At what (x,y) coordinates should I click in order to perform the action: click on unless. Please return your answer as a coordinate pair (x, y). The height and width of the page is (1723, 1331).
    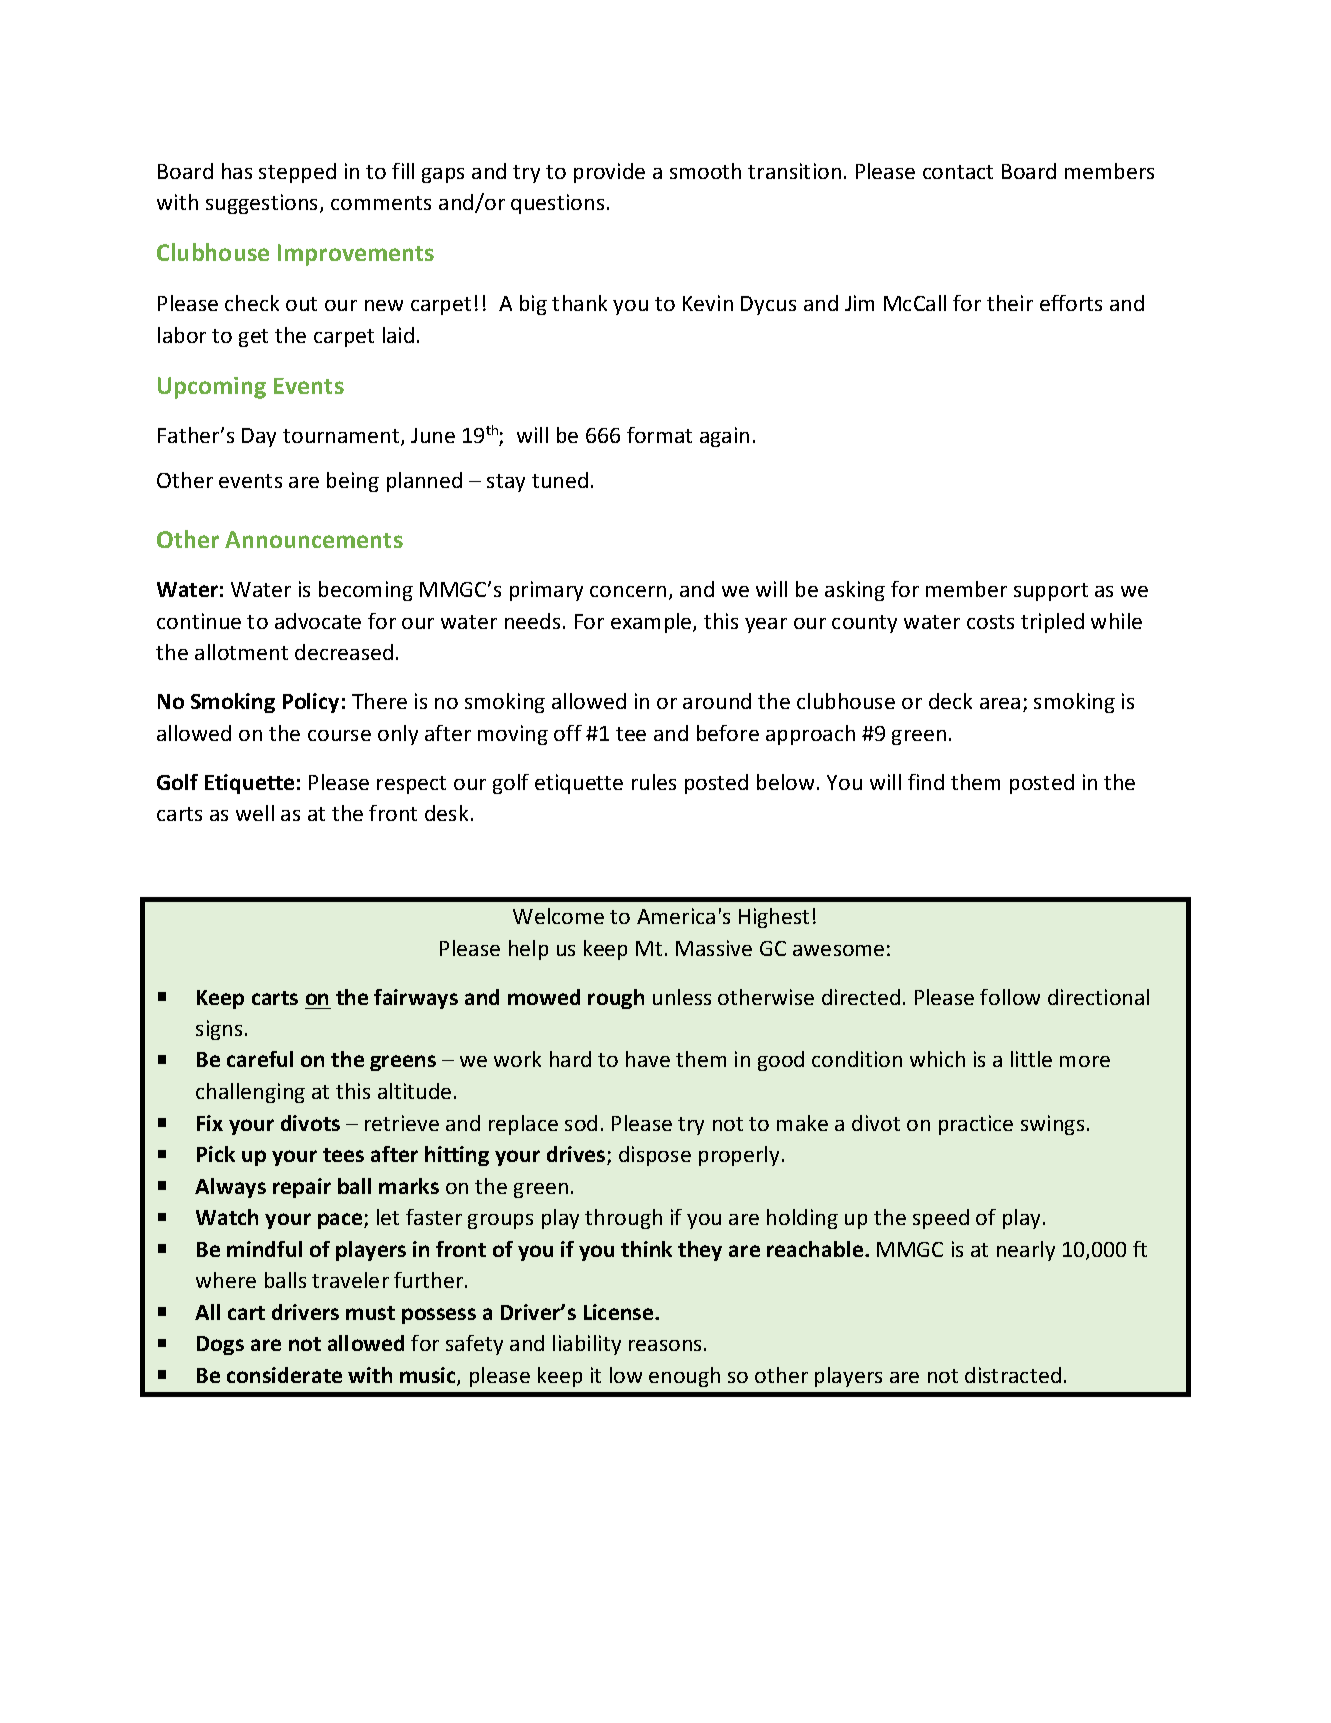
    Looking at the image, I should click on (682, 997).
